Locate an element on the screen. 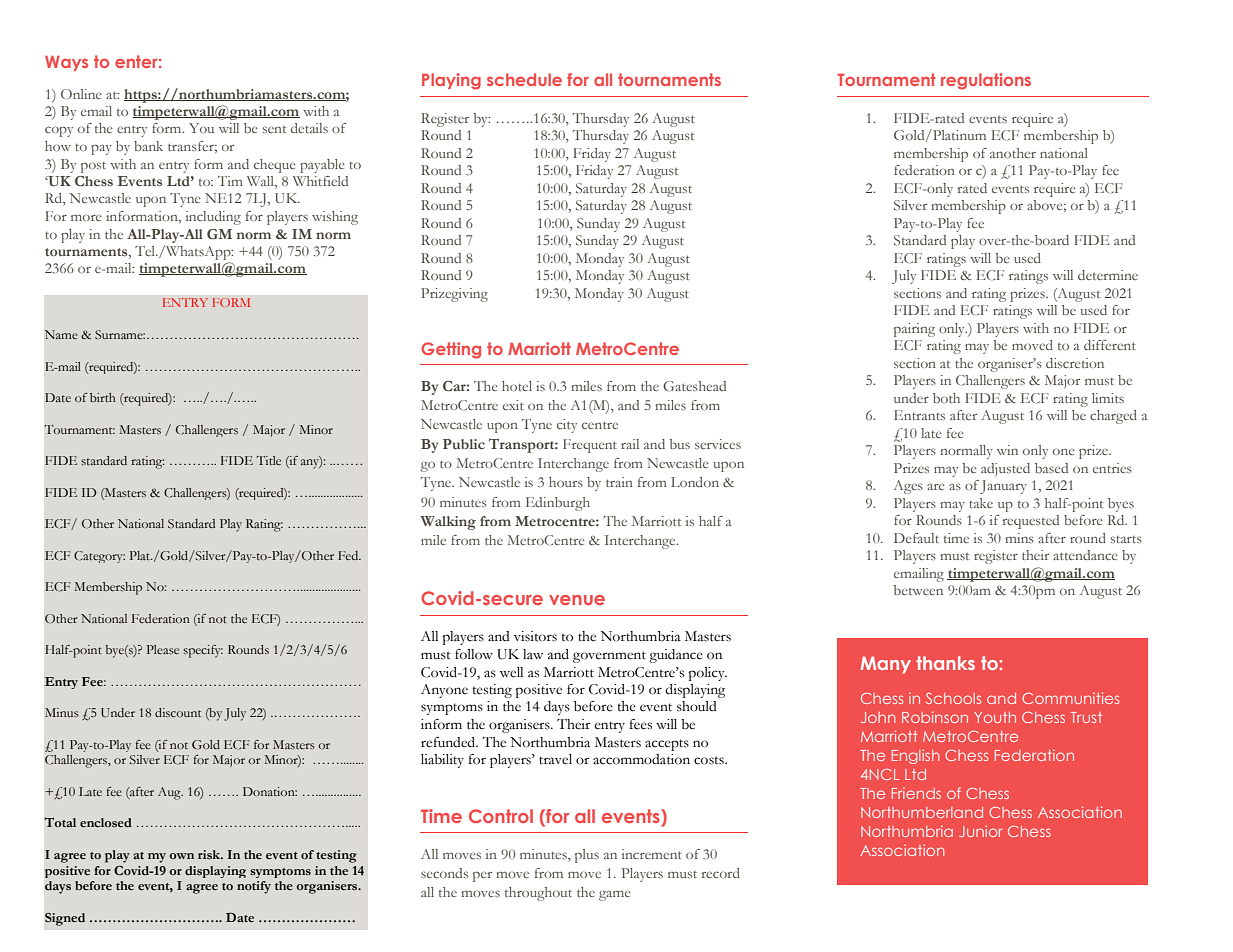 The image size is (1233, 952). game is located at coordinates (615, 895).
